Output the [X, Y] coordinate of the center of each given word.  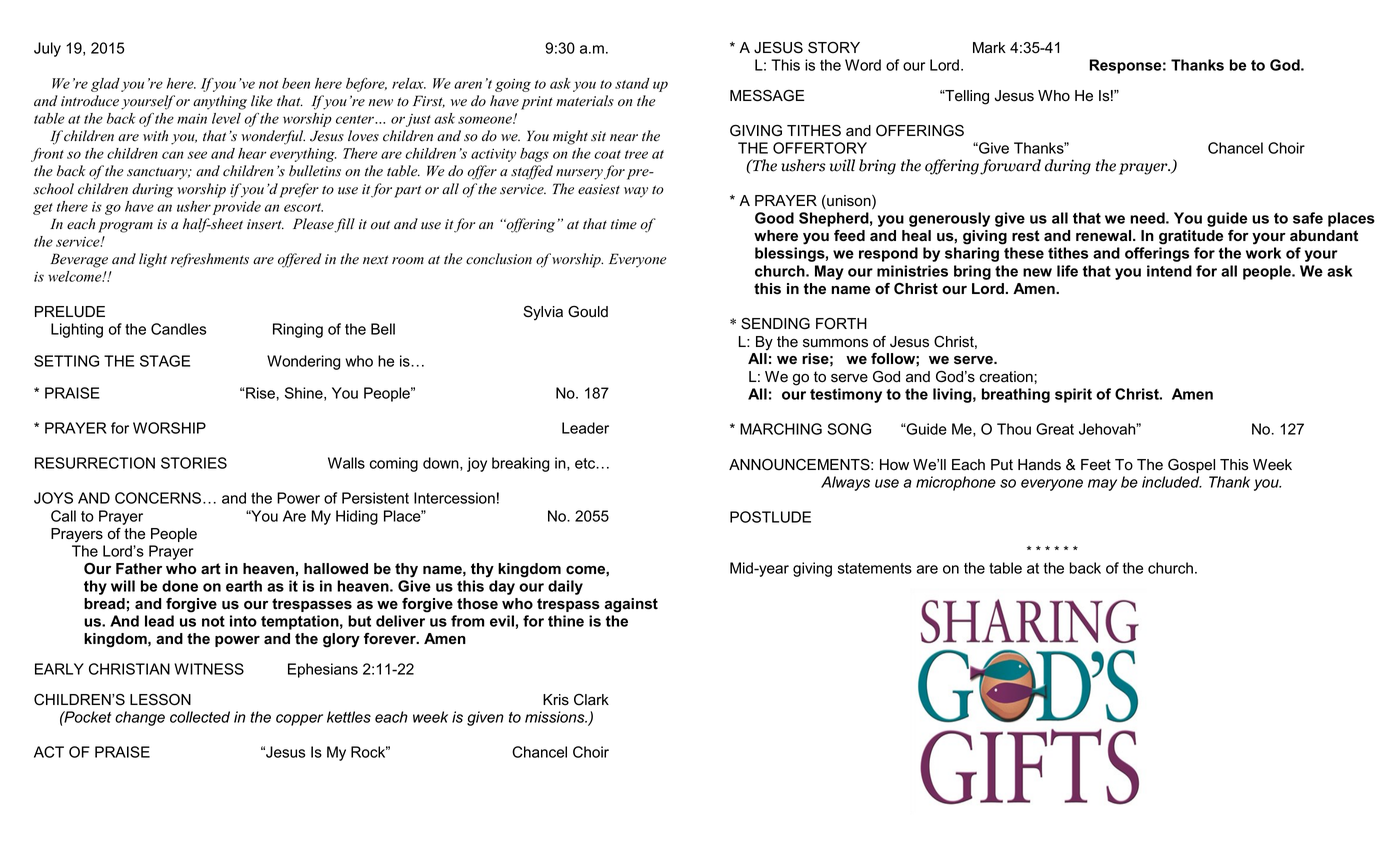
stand [632, 83]
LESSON [160, 699]
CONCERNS [158, 498]
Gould [588, 312]
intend [1169, 271]
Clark [591, 700]
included [1172, 482]
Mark [989, 48]
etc [586, 463]
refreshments [210, 260]
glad [105, 85]
